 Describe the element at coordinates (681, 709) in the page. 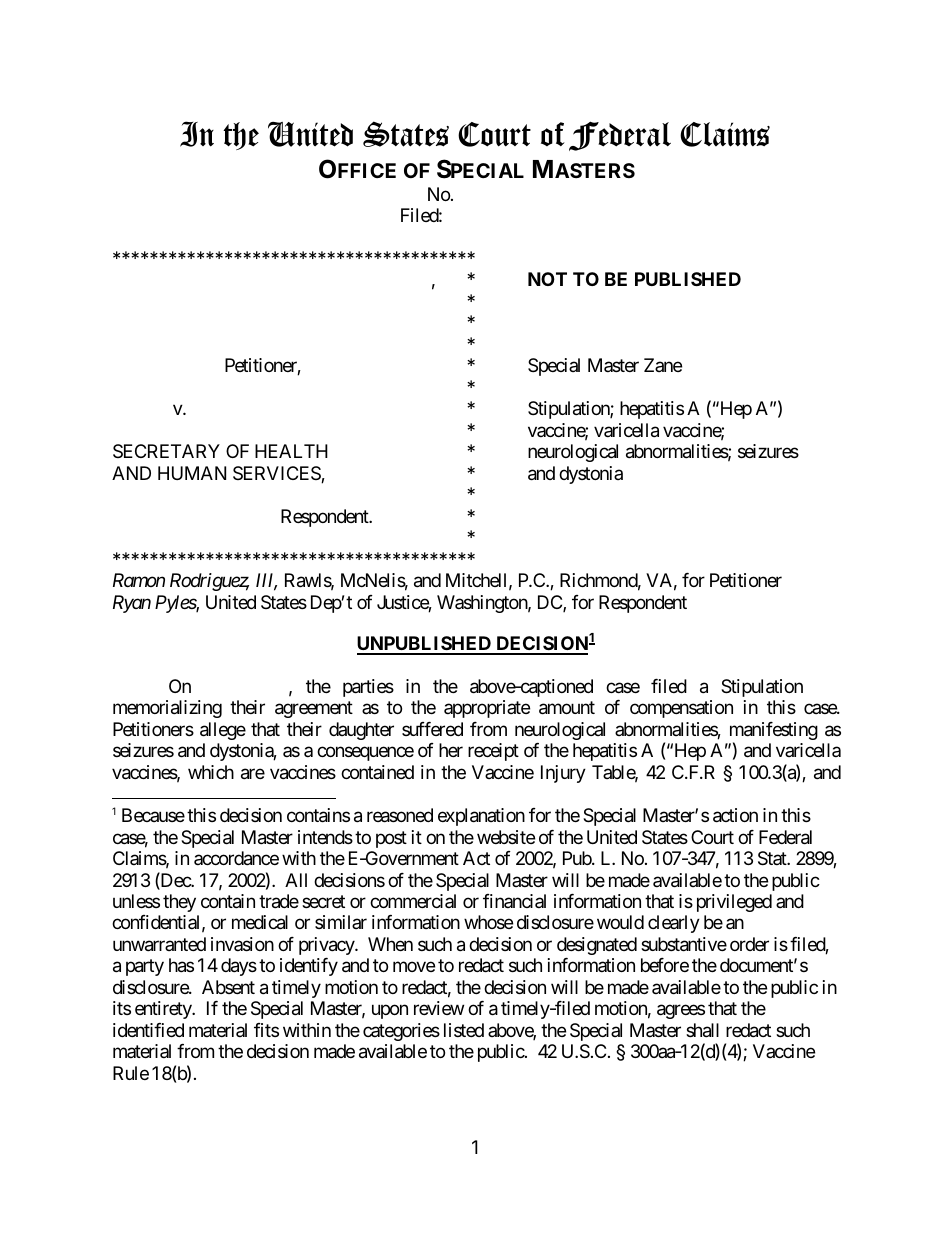

I see `compensation` at that location.
